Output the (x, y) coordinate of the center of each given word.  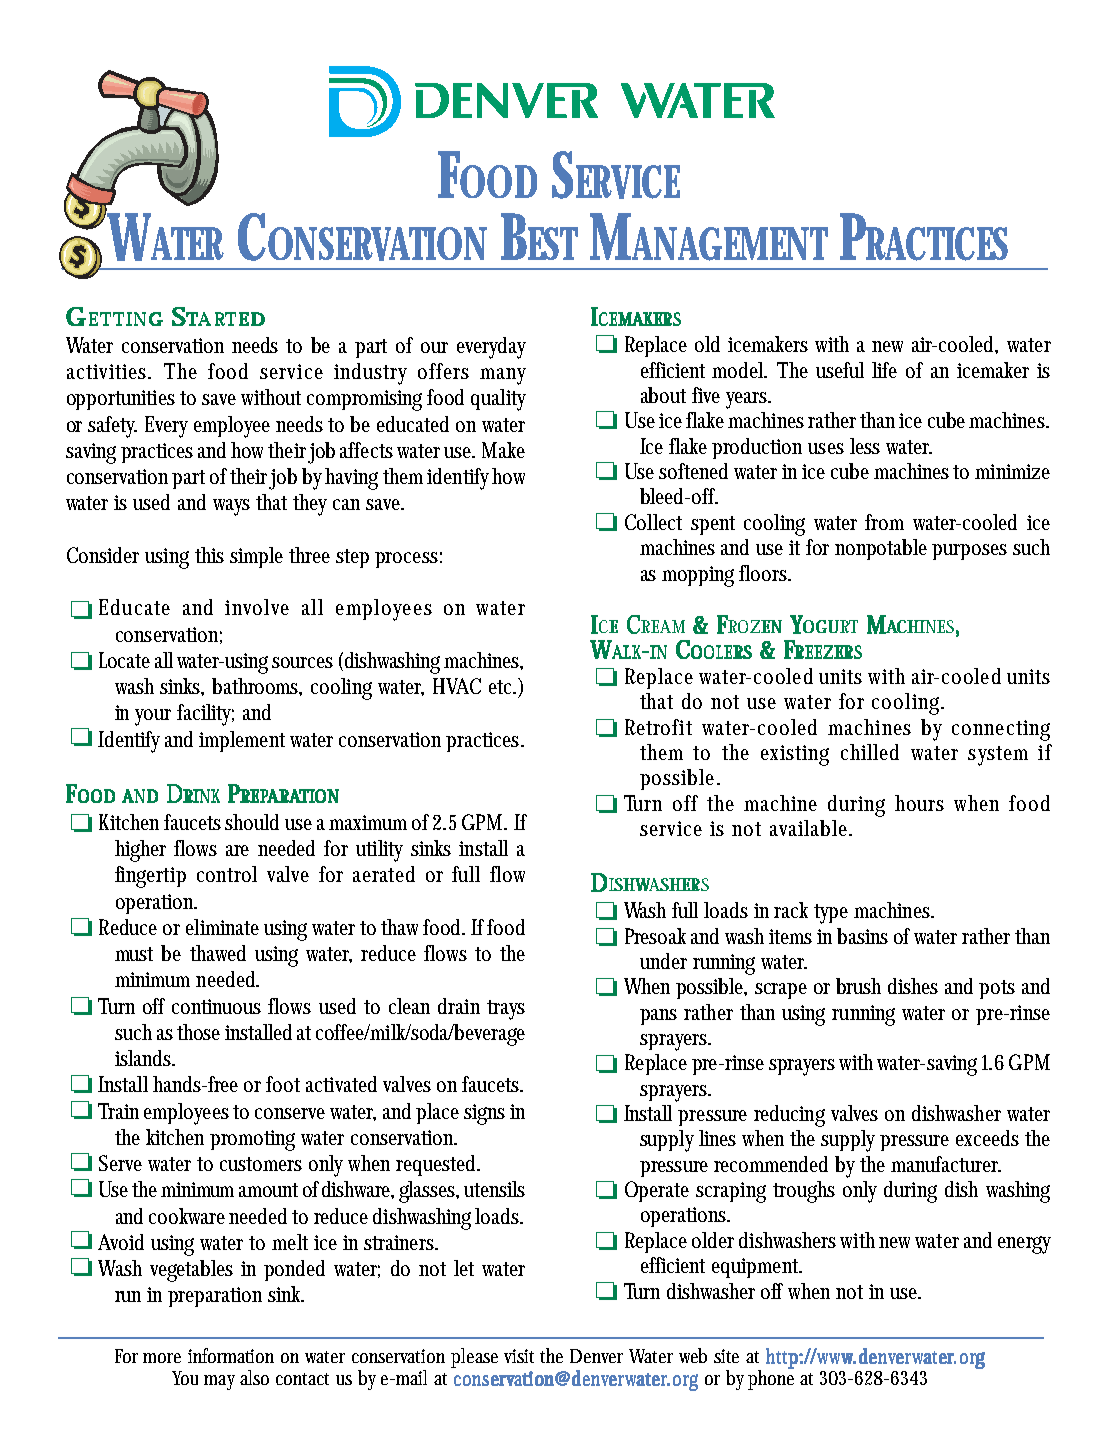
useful (840, 370)
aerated (384, 874)
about (663, 395)
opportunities (121, 400)
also (254, 1377)
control (227, 874)
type (831, 914)
